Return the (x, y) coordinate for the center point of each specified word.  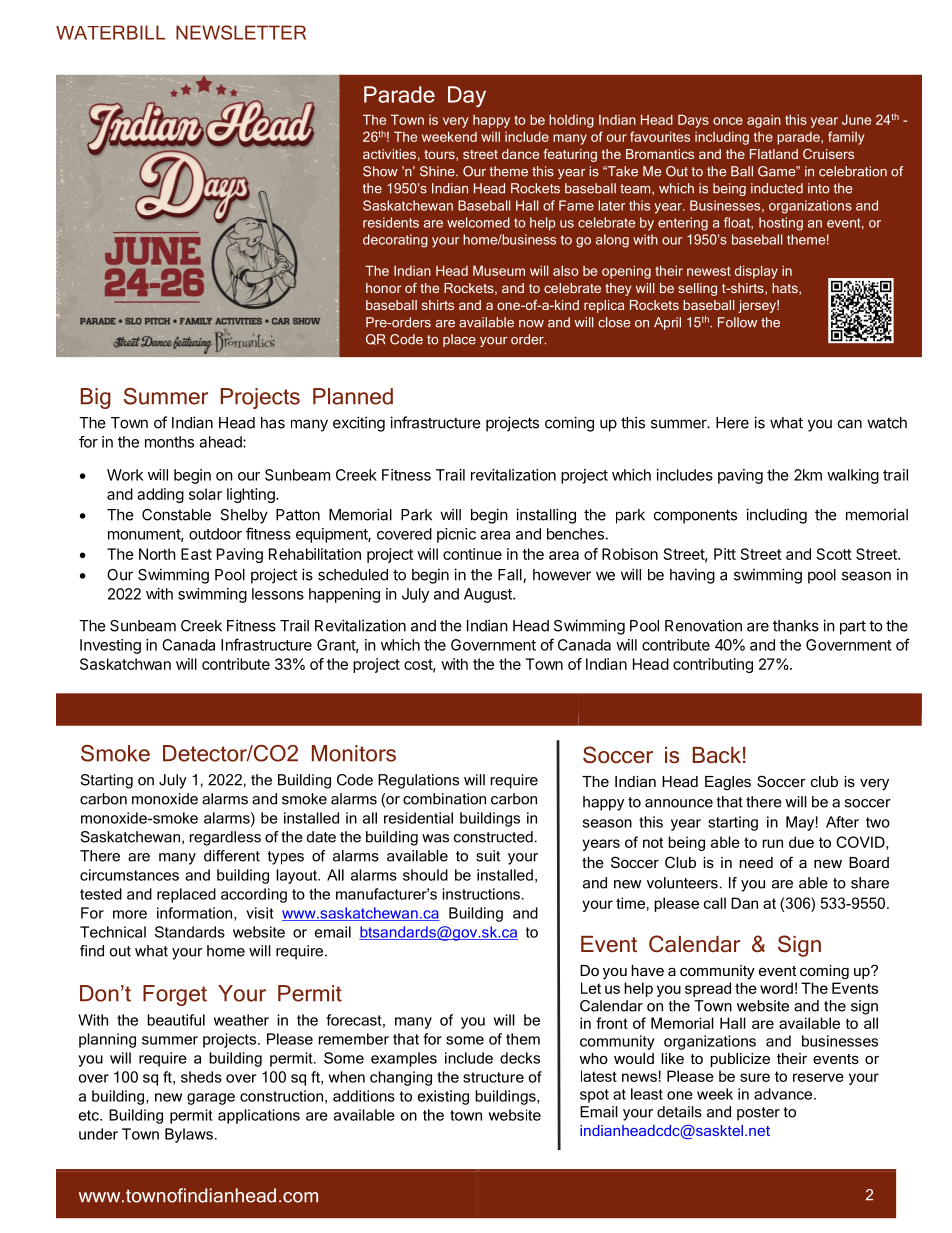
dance (520, 154)
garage (211, 1099)
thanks (796, 626)
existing (443, 1097)
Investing (110, 646)
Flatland (774, 154)
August (489, 595)
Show (380, 171)
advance (784, 1094)
